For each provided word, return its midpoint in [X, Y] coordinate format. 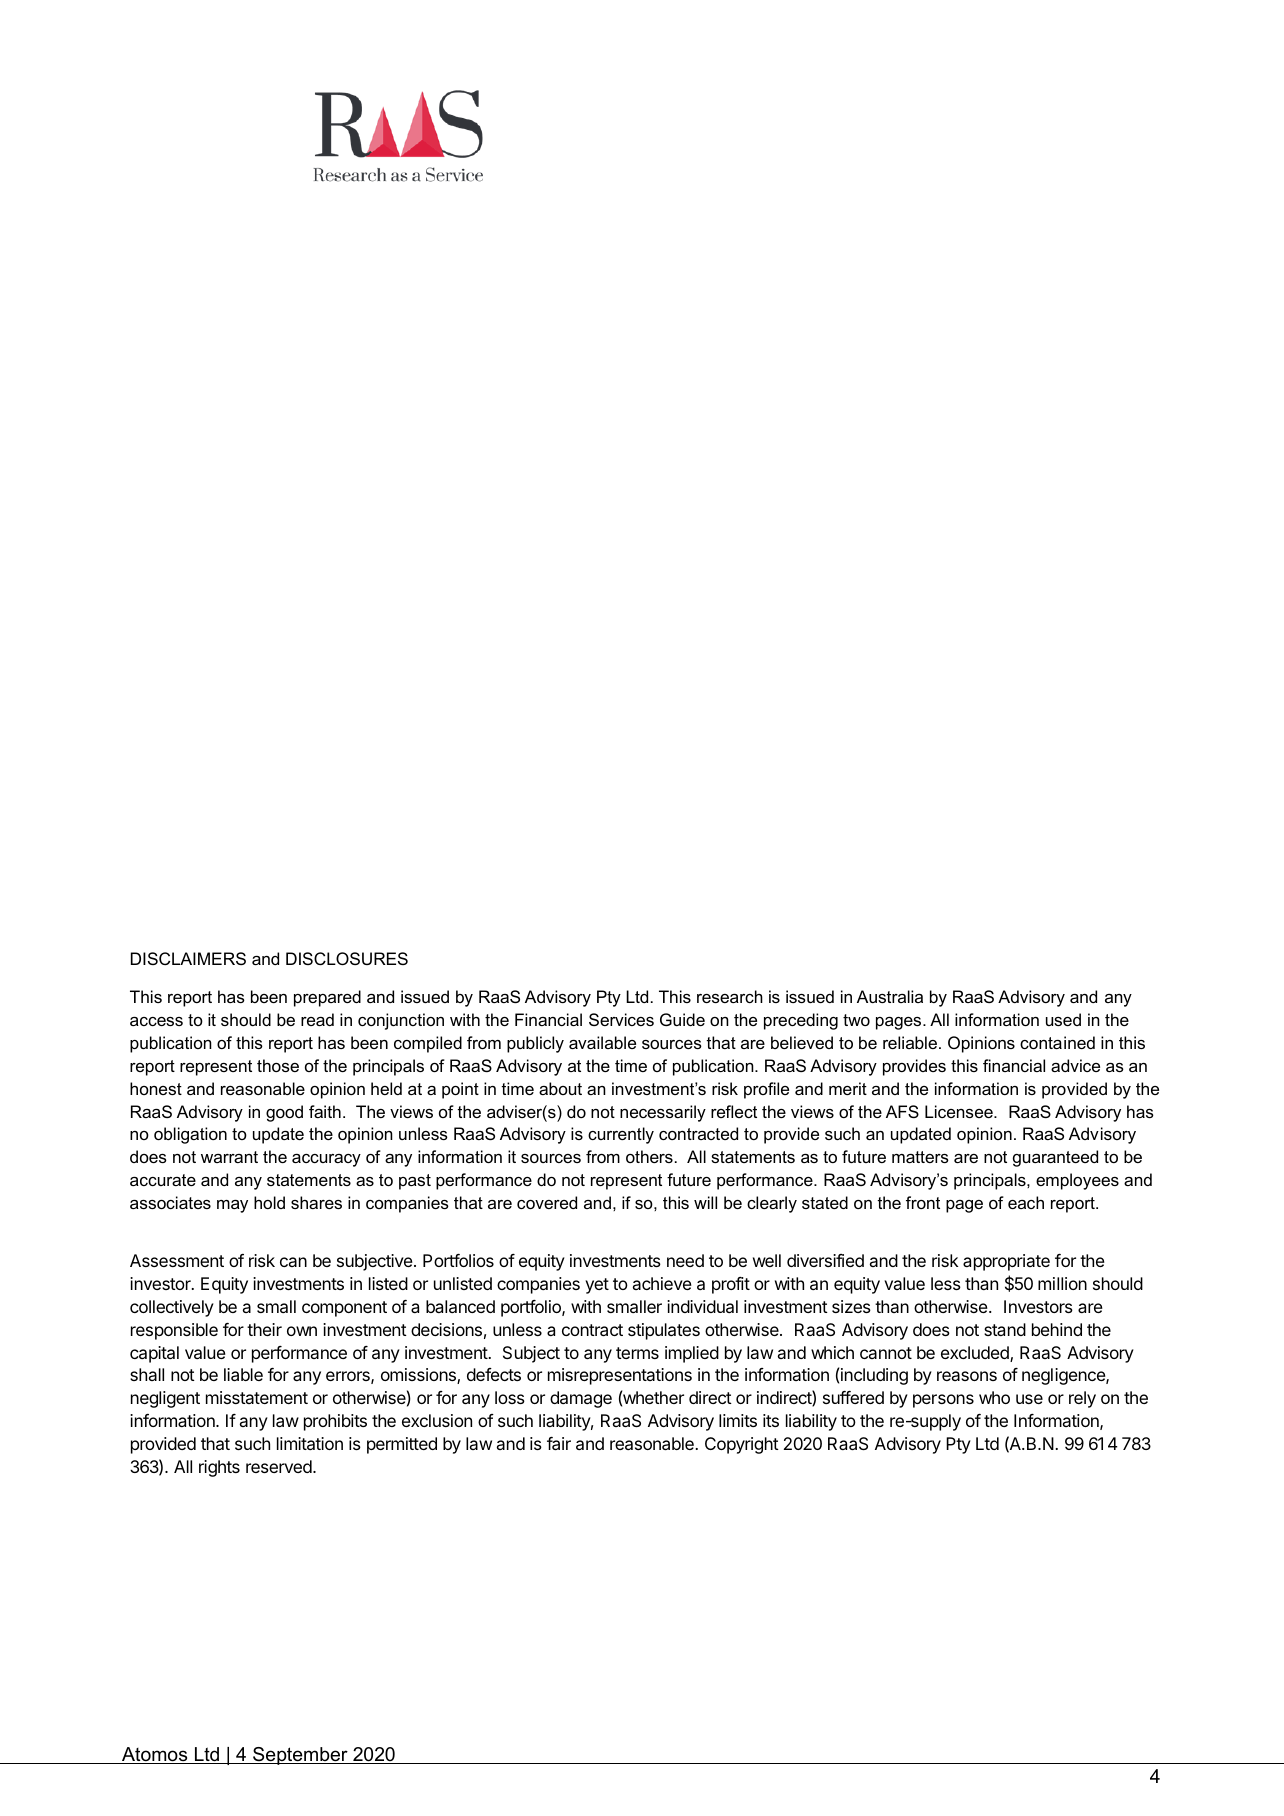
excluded [976, 1354]
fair [559, 1443]
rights [219, 1468]
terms [637, 1353]
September [300, 1756]
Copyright [742, 1445]
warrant [229, 1157]
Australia [890, 996]
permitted [402, 1445]
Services [621, 1019]
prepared [327, 998]
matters [920, 1157]
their [264, 1329]
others [649, 1156]
